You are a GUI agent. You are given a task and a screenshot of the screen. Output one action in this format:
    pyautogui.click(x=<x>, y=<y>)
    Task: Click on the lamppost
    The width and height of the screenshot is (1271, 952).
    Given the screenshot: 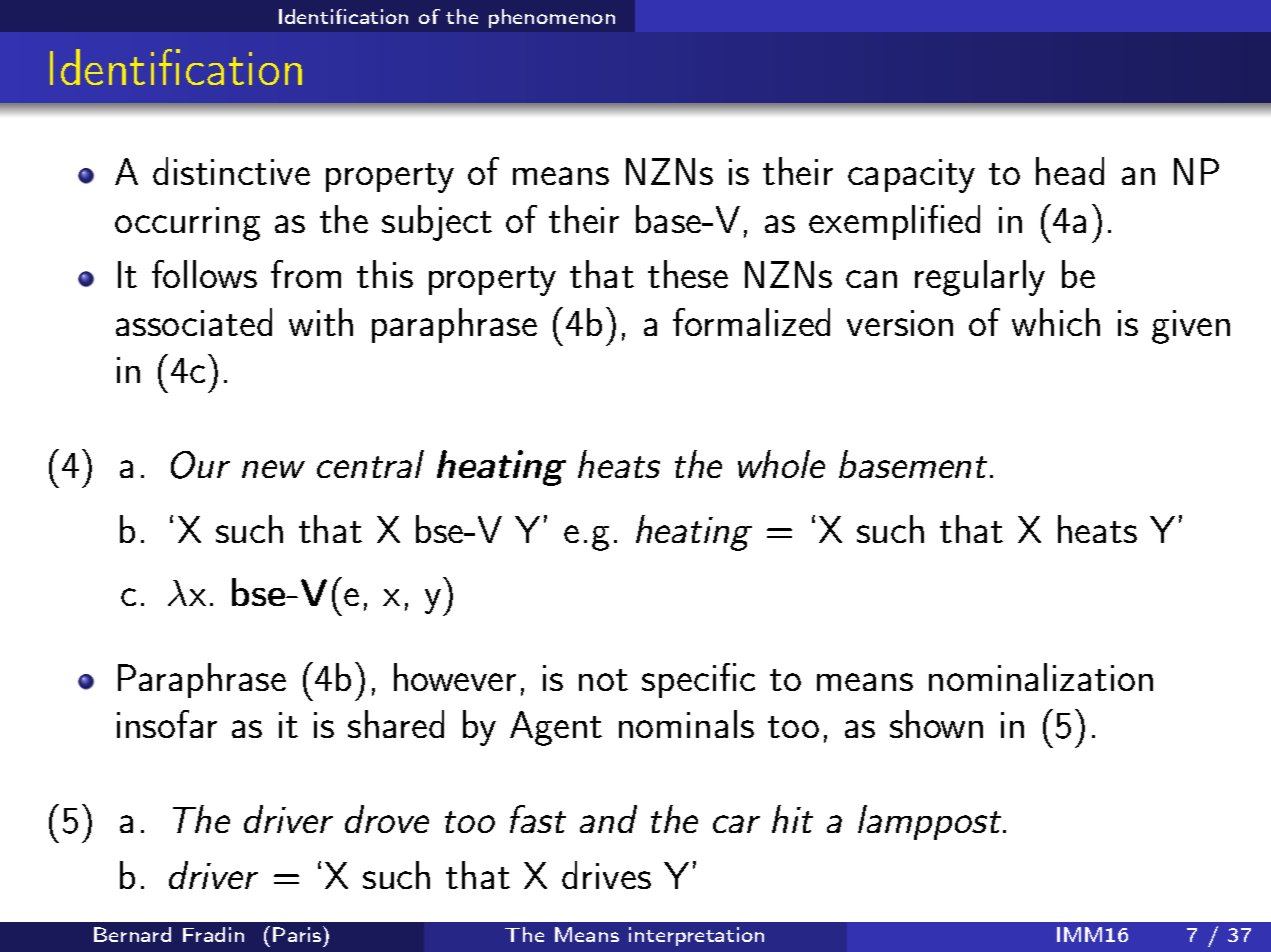 What is the action you would take?
    pyautogui.click(x=929, y=822)
